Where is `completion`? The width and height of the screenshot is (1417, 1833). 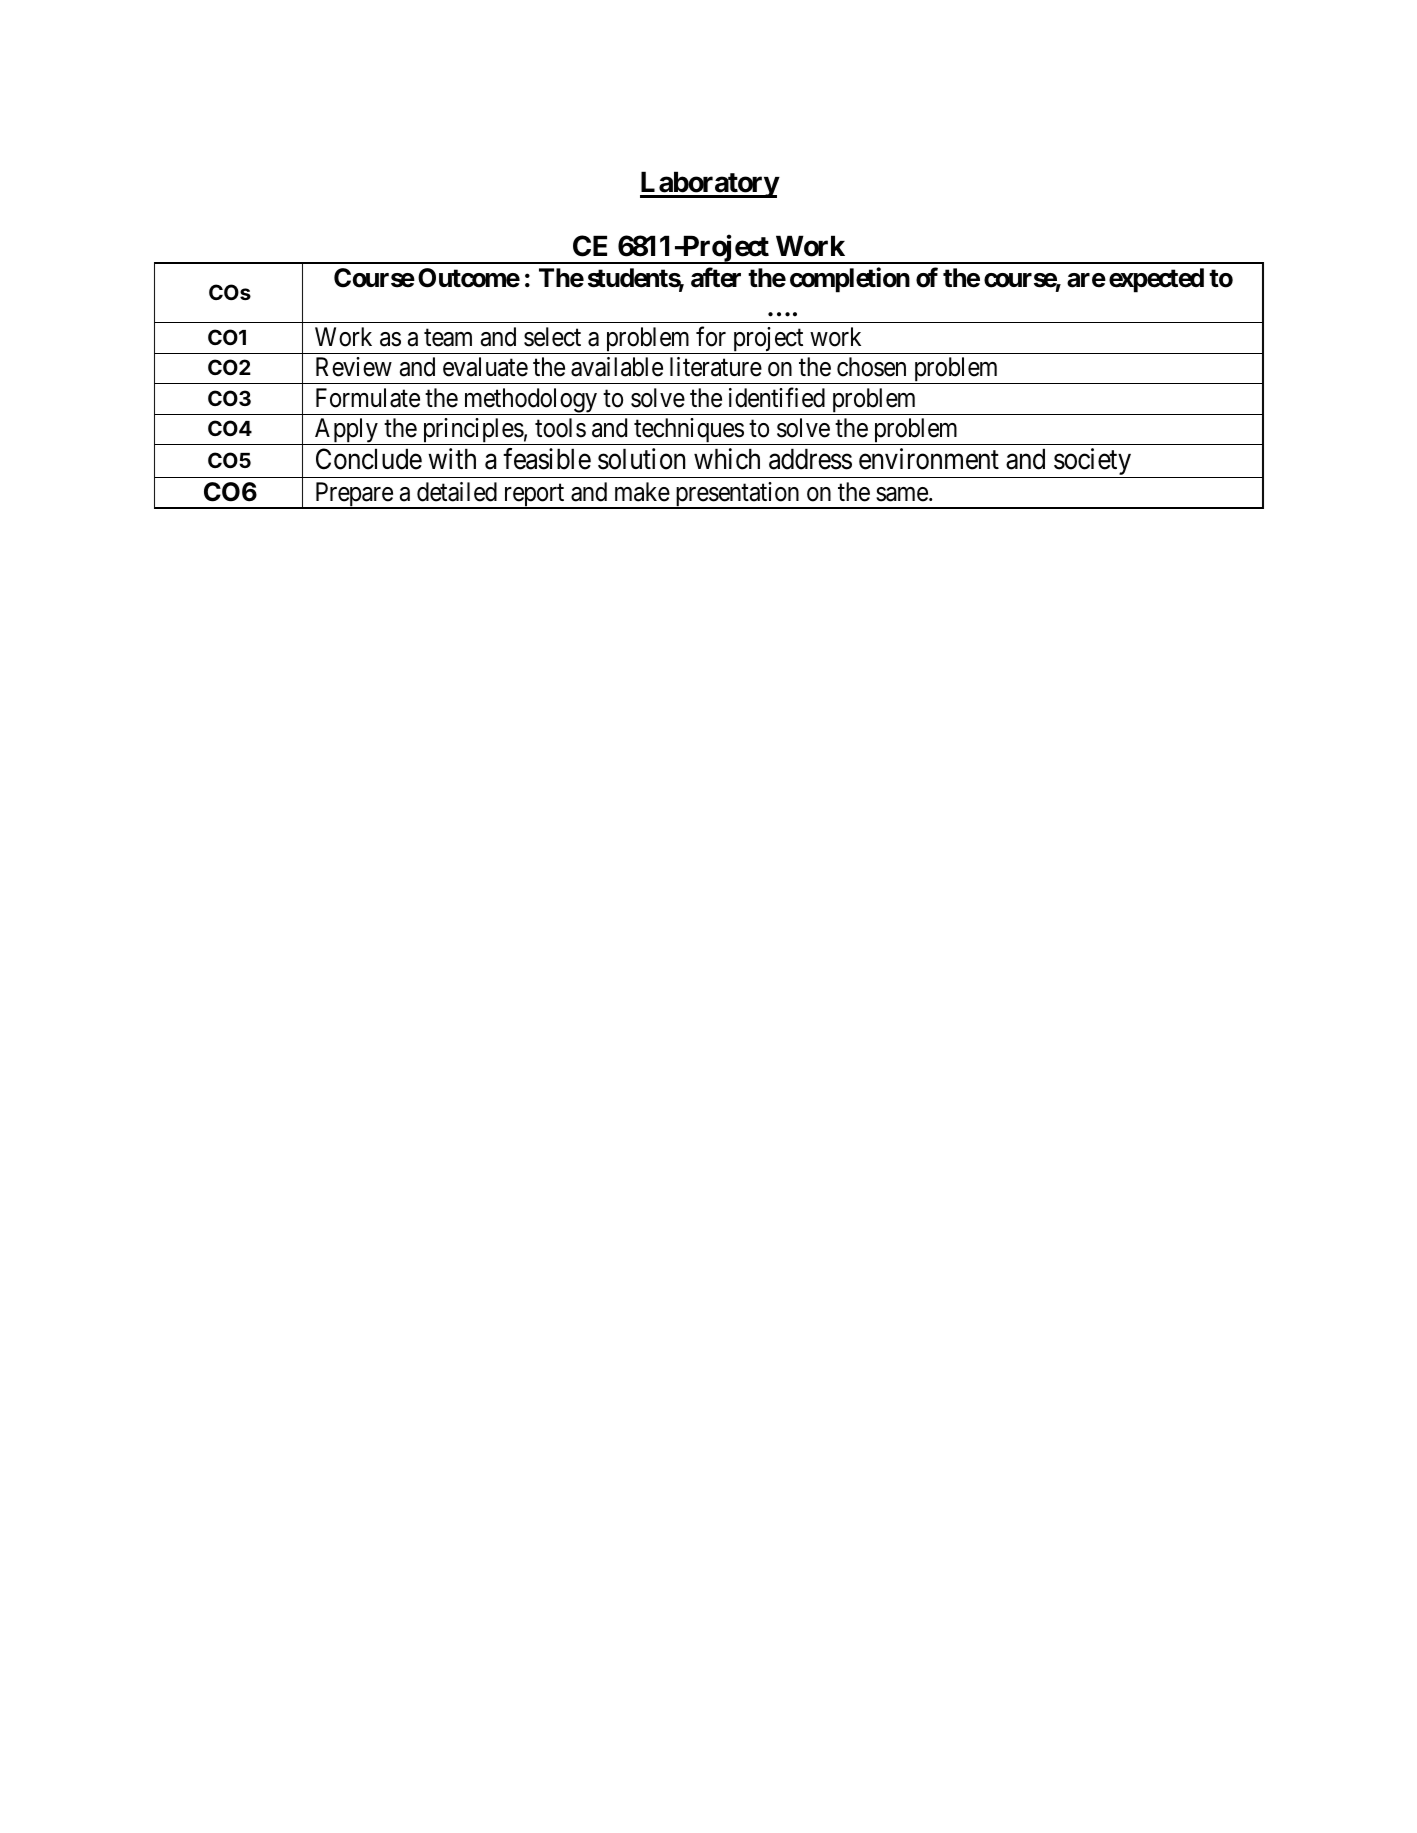
completion is located at coordinates (850, 280).
